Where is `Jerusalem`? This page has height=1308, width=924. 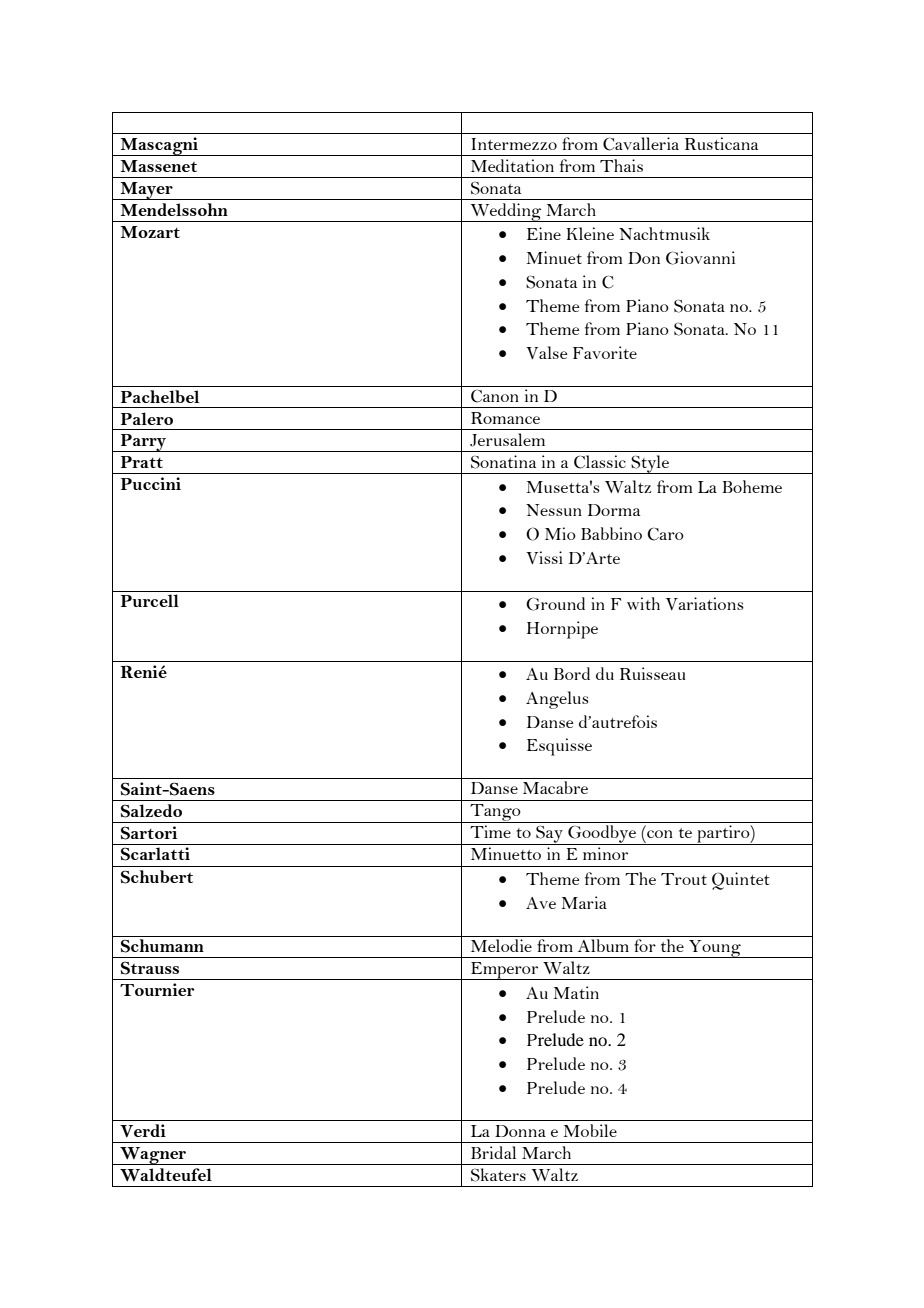
Jerusalem is located at coordinates (507, 440).
